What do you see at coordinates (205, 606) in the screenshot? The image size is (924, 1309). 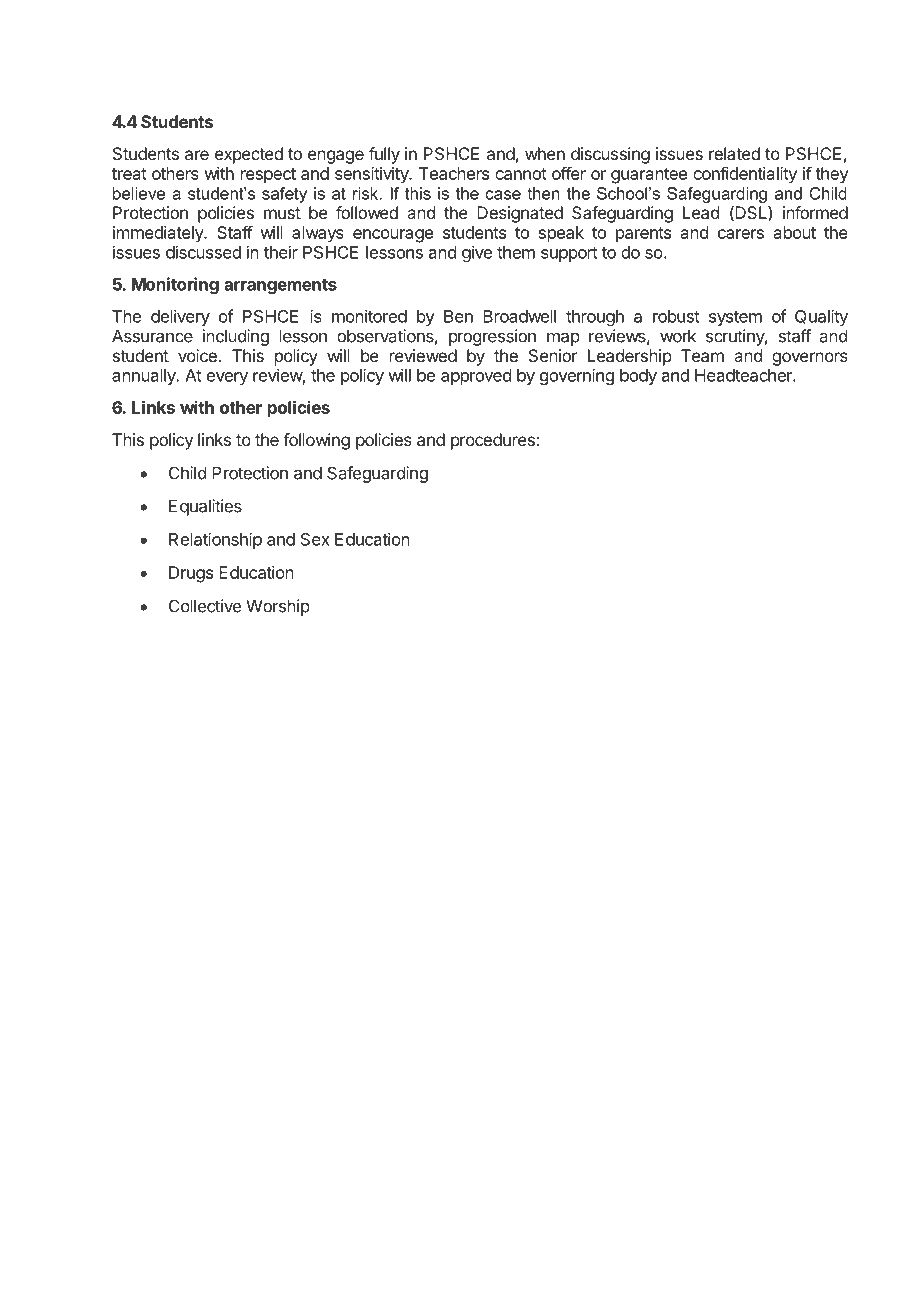 I see `Collective` at bounding box center [205, 606].
